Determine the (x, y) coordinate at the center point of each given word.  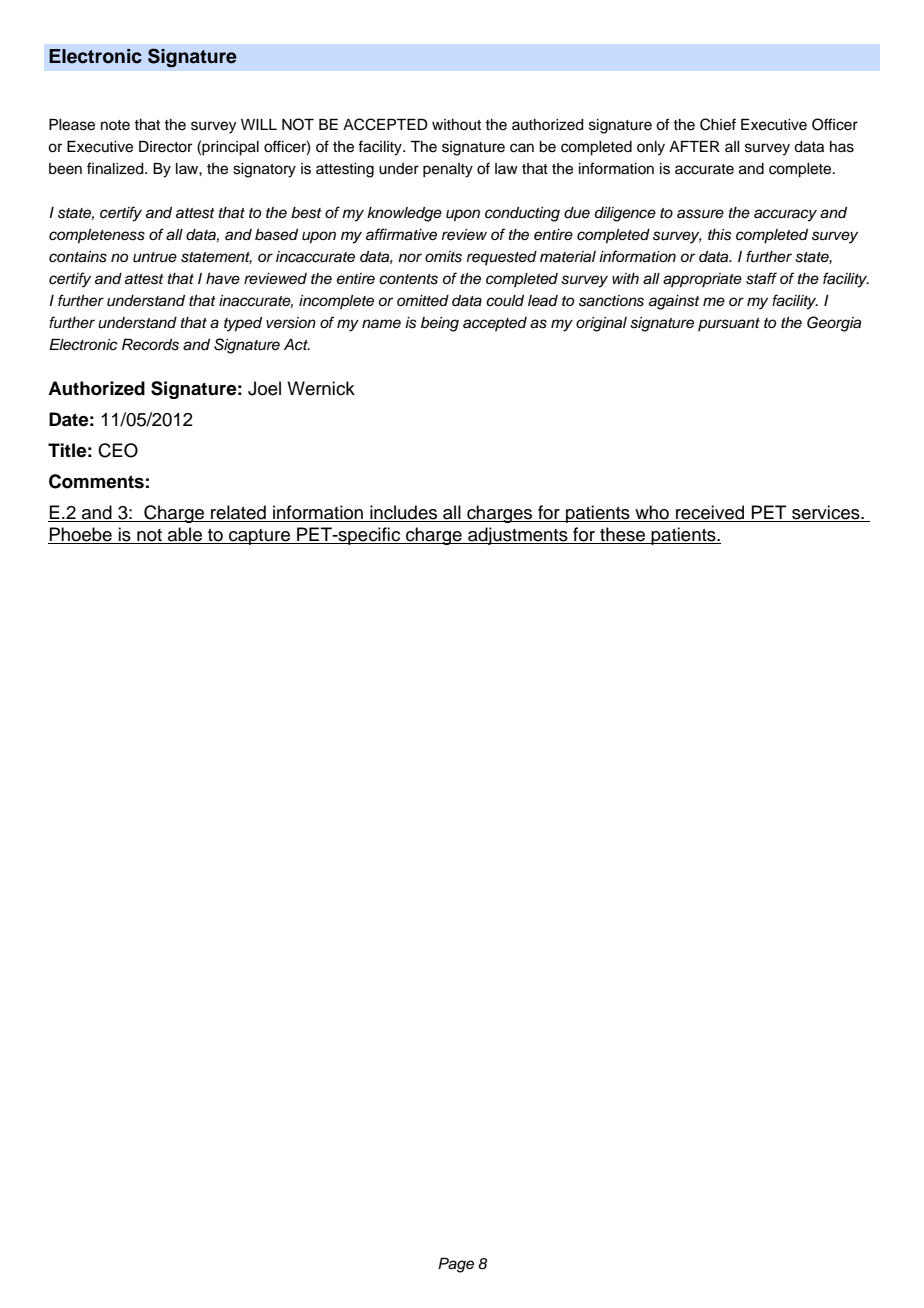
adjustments (518, 536)
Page (456, 1265)
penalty (448, 170)
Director (165, 147)
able (185, 534)
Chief (718, 124)
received (710, 512)
